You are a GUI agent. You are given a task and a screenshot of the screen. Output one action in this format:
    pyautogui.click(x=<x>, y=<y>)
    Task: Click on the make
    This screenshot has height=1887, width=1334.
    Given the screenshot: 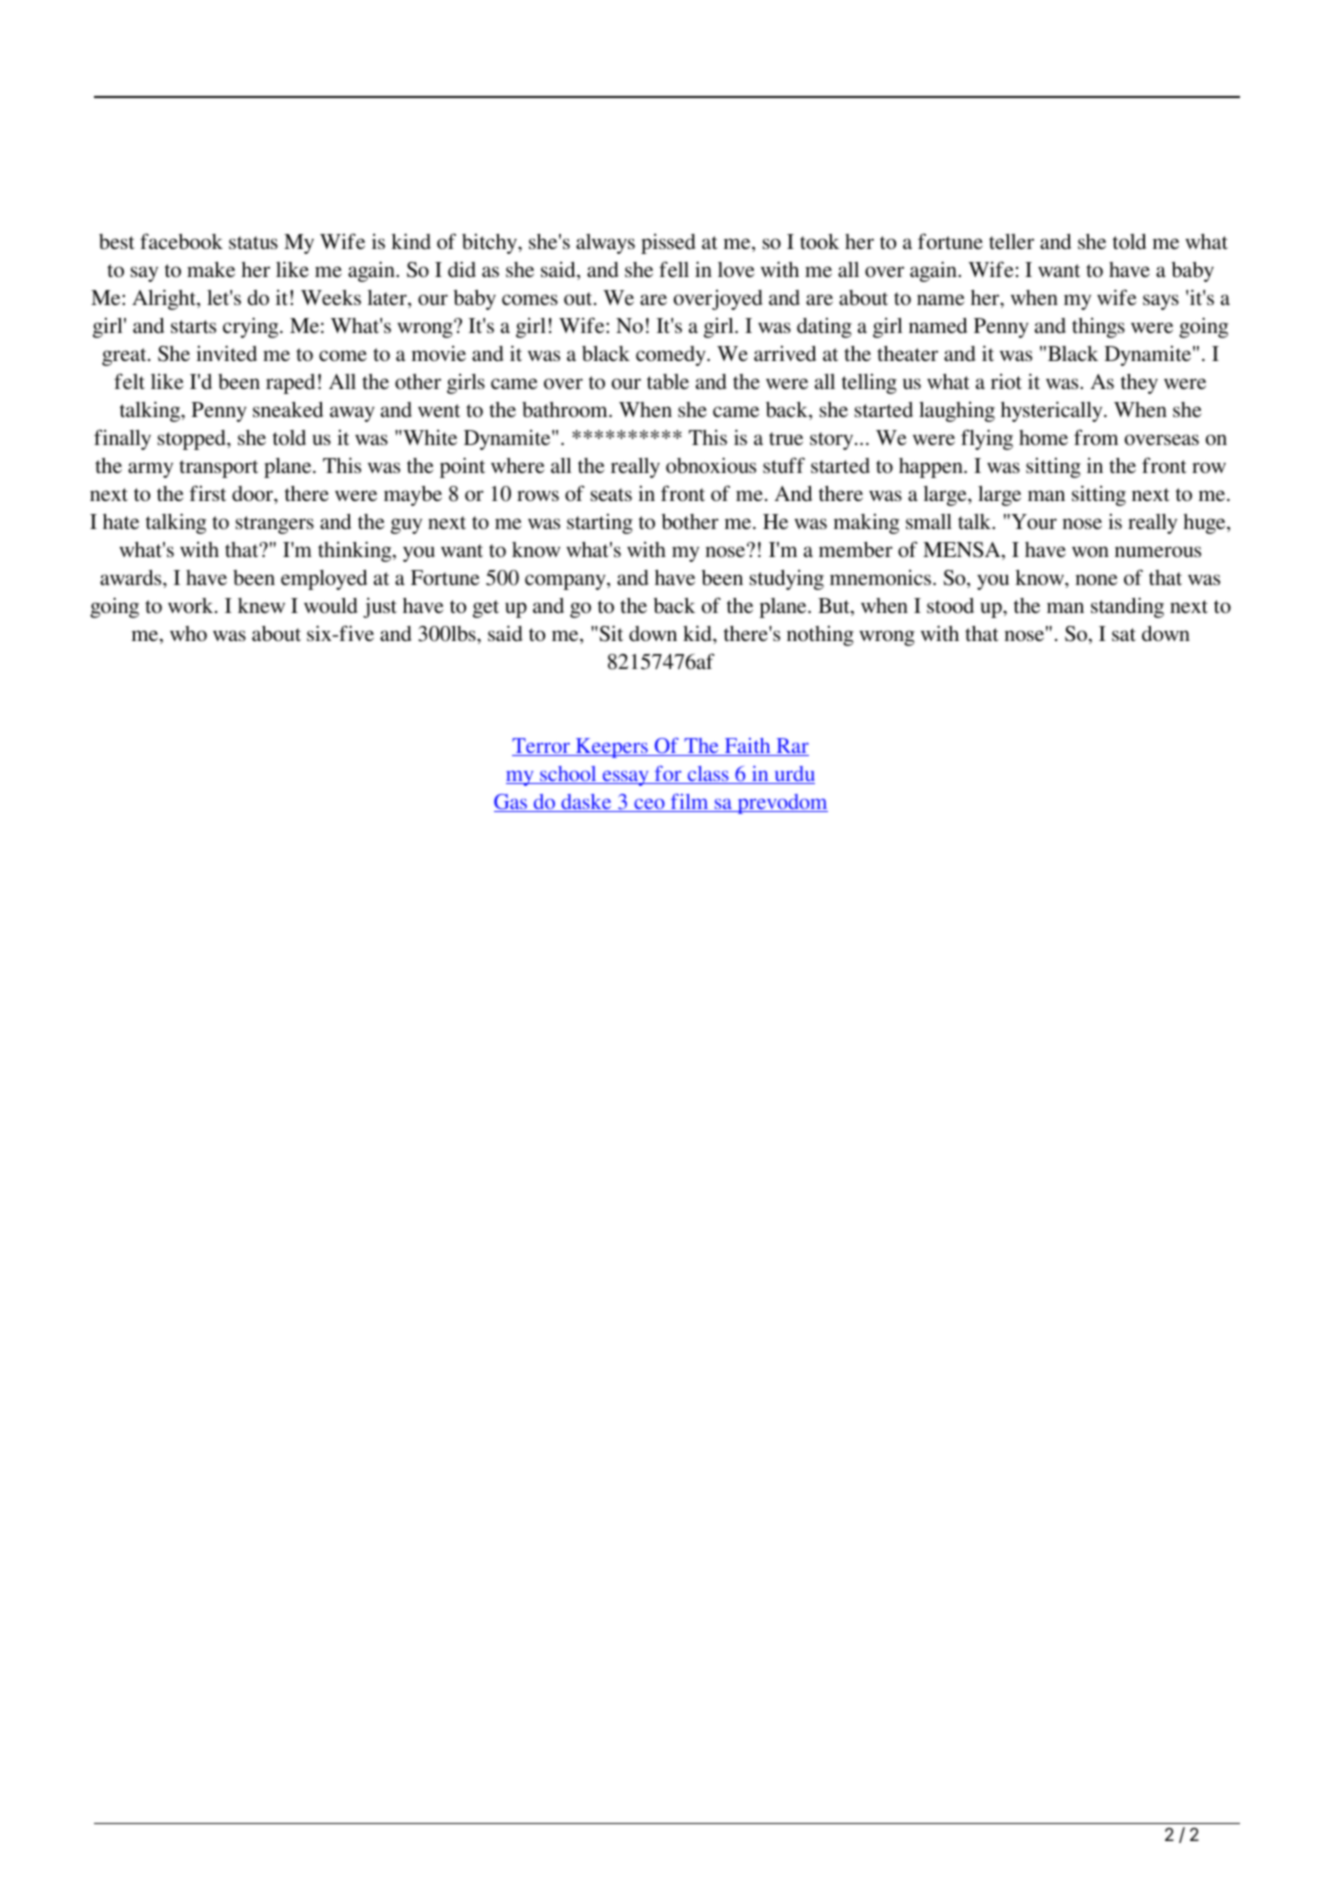 What is the action you would take?
    pyautogui.click(x=211, y=269)
